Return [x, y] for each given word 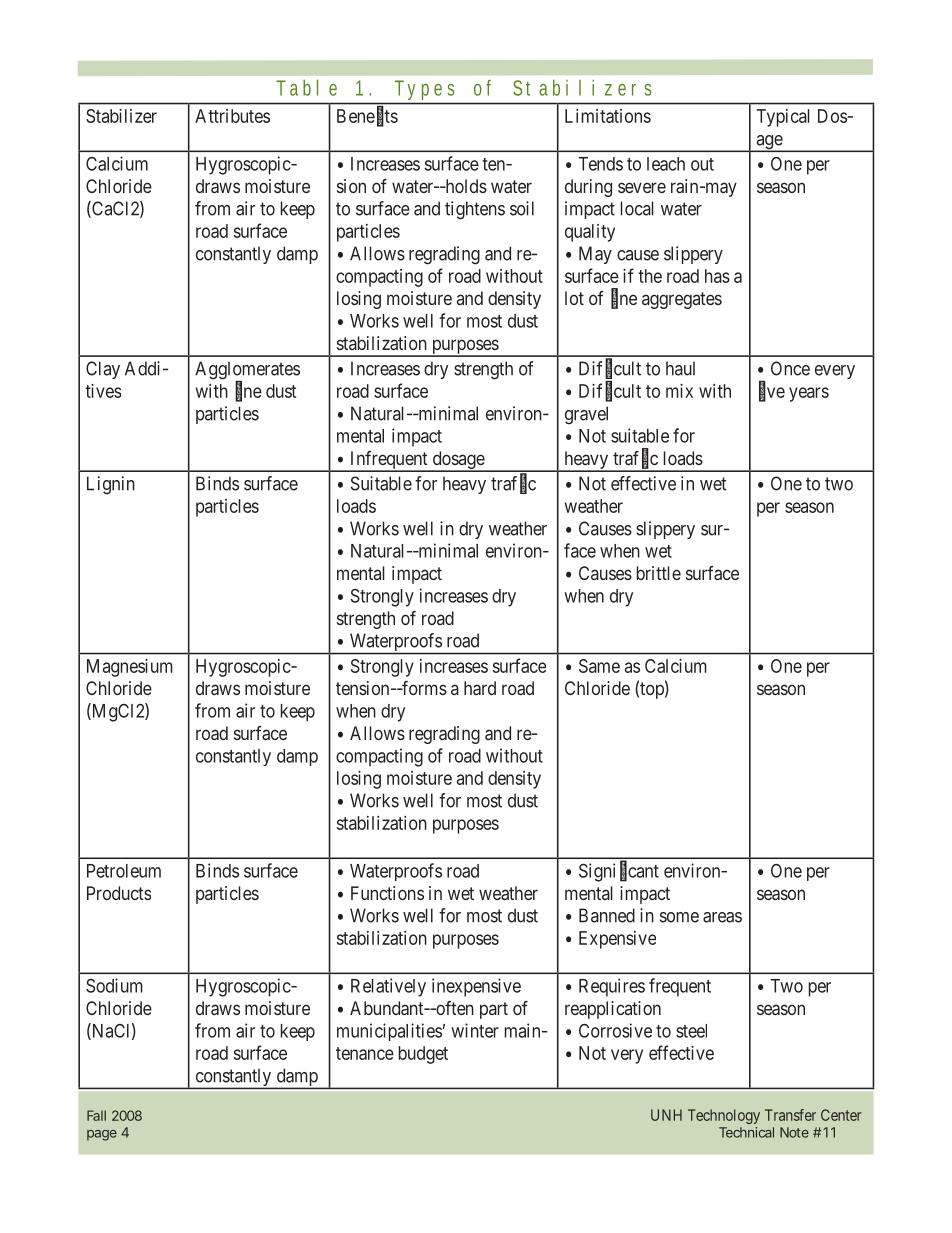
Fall [96, 1115]
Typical [783, 118]
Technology [724, 1116]
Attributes [232, 116]
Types [424, 90]
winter [475, 1030]
